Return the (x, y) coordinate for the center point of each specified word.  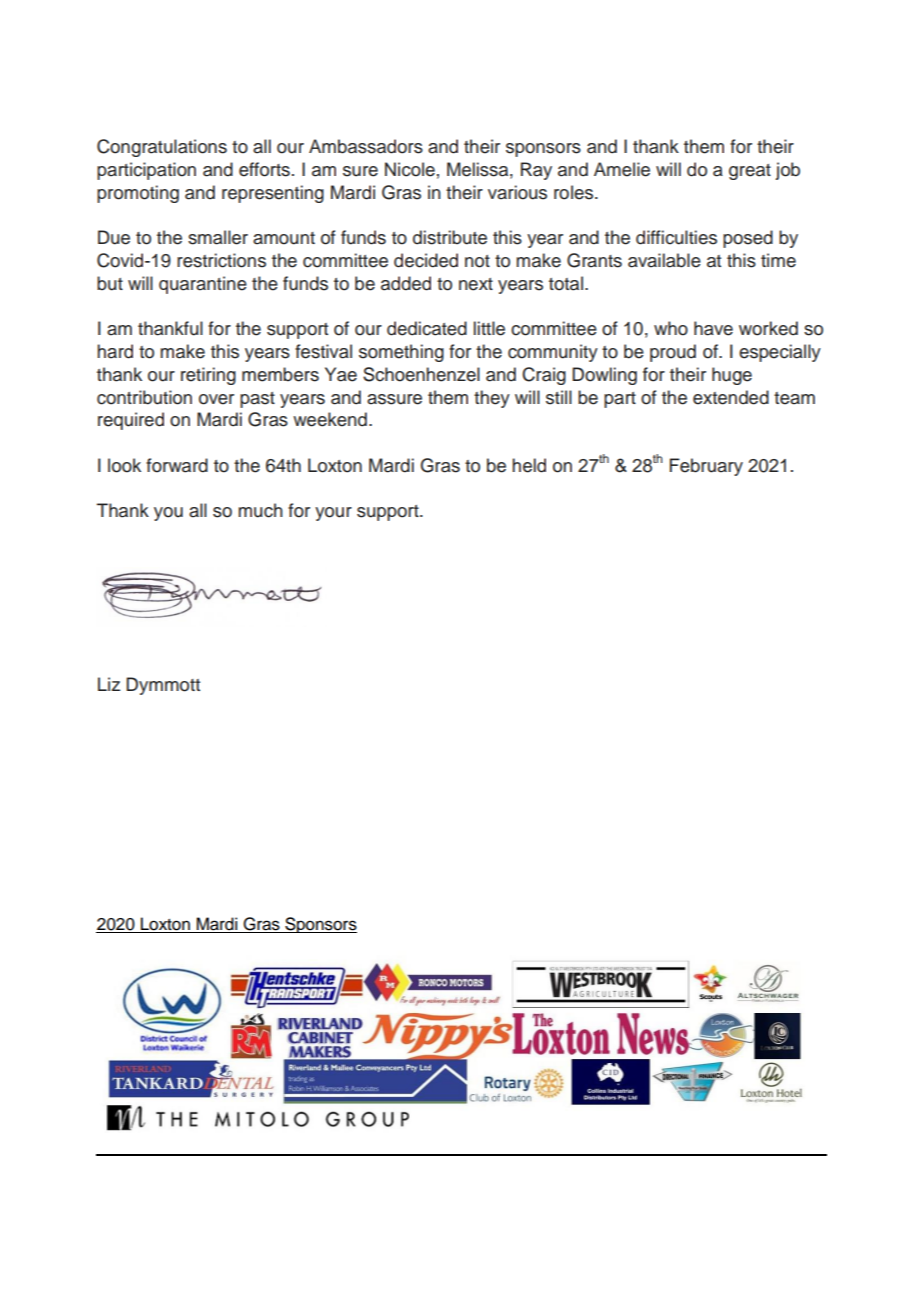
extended (731, 397)
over (216, 399)
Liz (109, 684)
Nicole (410, 169)
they (492, 399)
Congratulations (162, 148)
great (750, 172)
